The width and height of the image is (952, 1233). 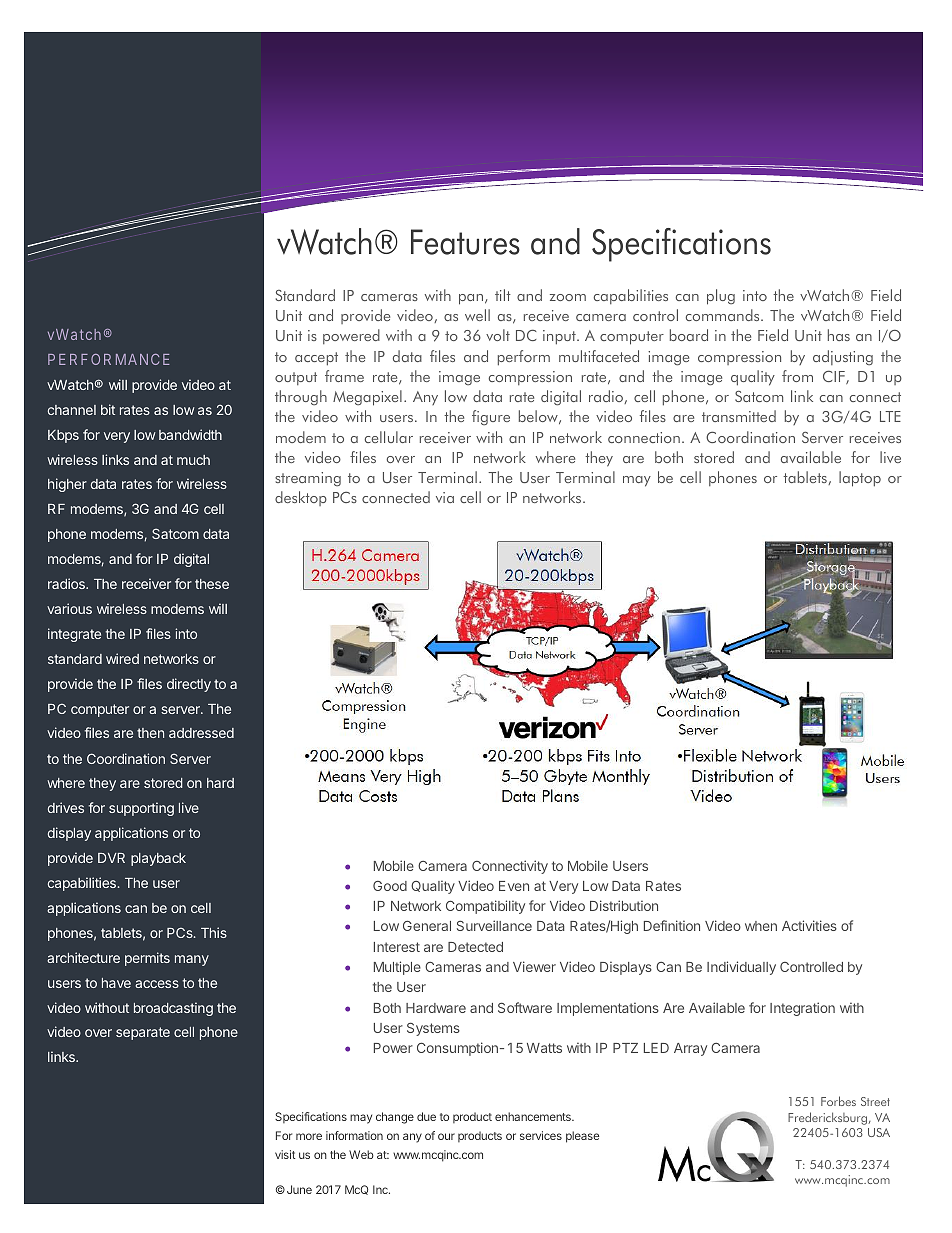 I want to click on our, so click(x=446, y=1136).
